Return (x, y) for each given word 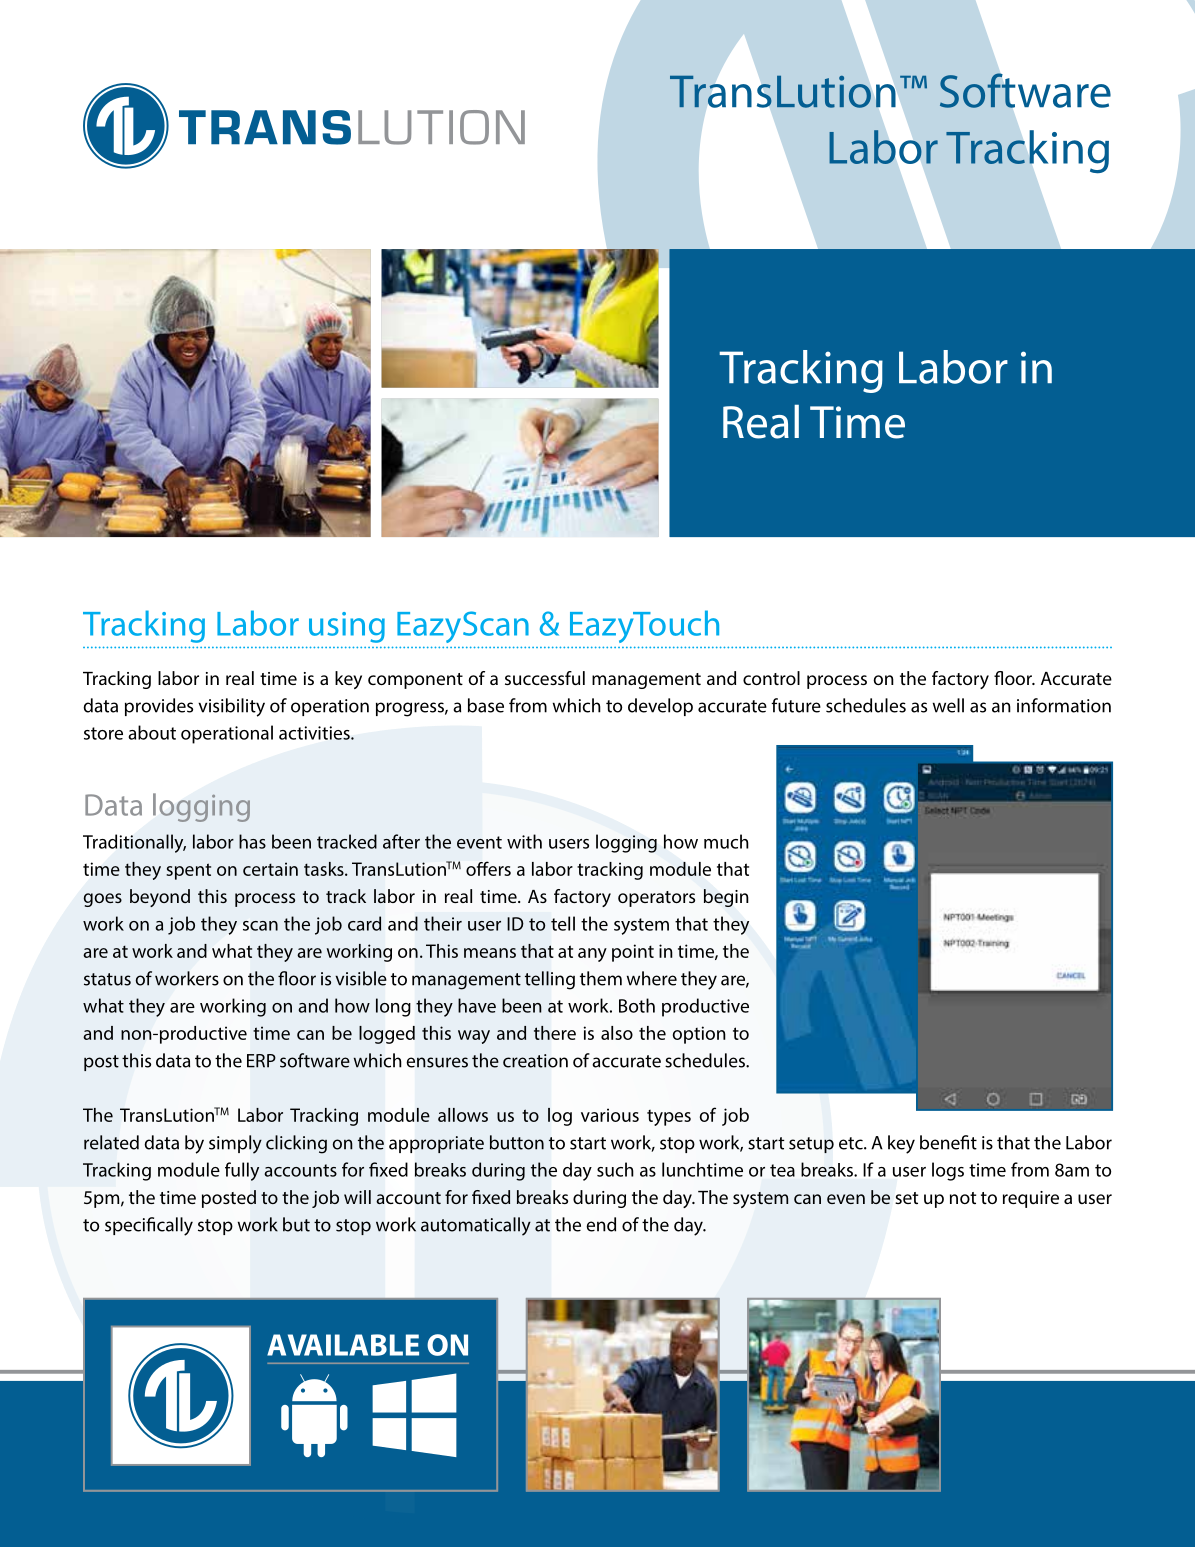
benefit (948, 1142)
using (347, 627)
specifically (149, 1226)
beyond (160, 898)
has (252, 841)
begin (726, 898)
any (592, 955)
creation (535, 1061)
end (601, 1224)
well (948, 705)
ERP (261, 1061)
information (1064, 705)
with (524, 841)
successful (545, 678)
